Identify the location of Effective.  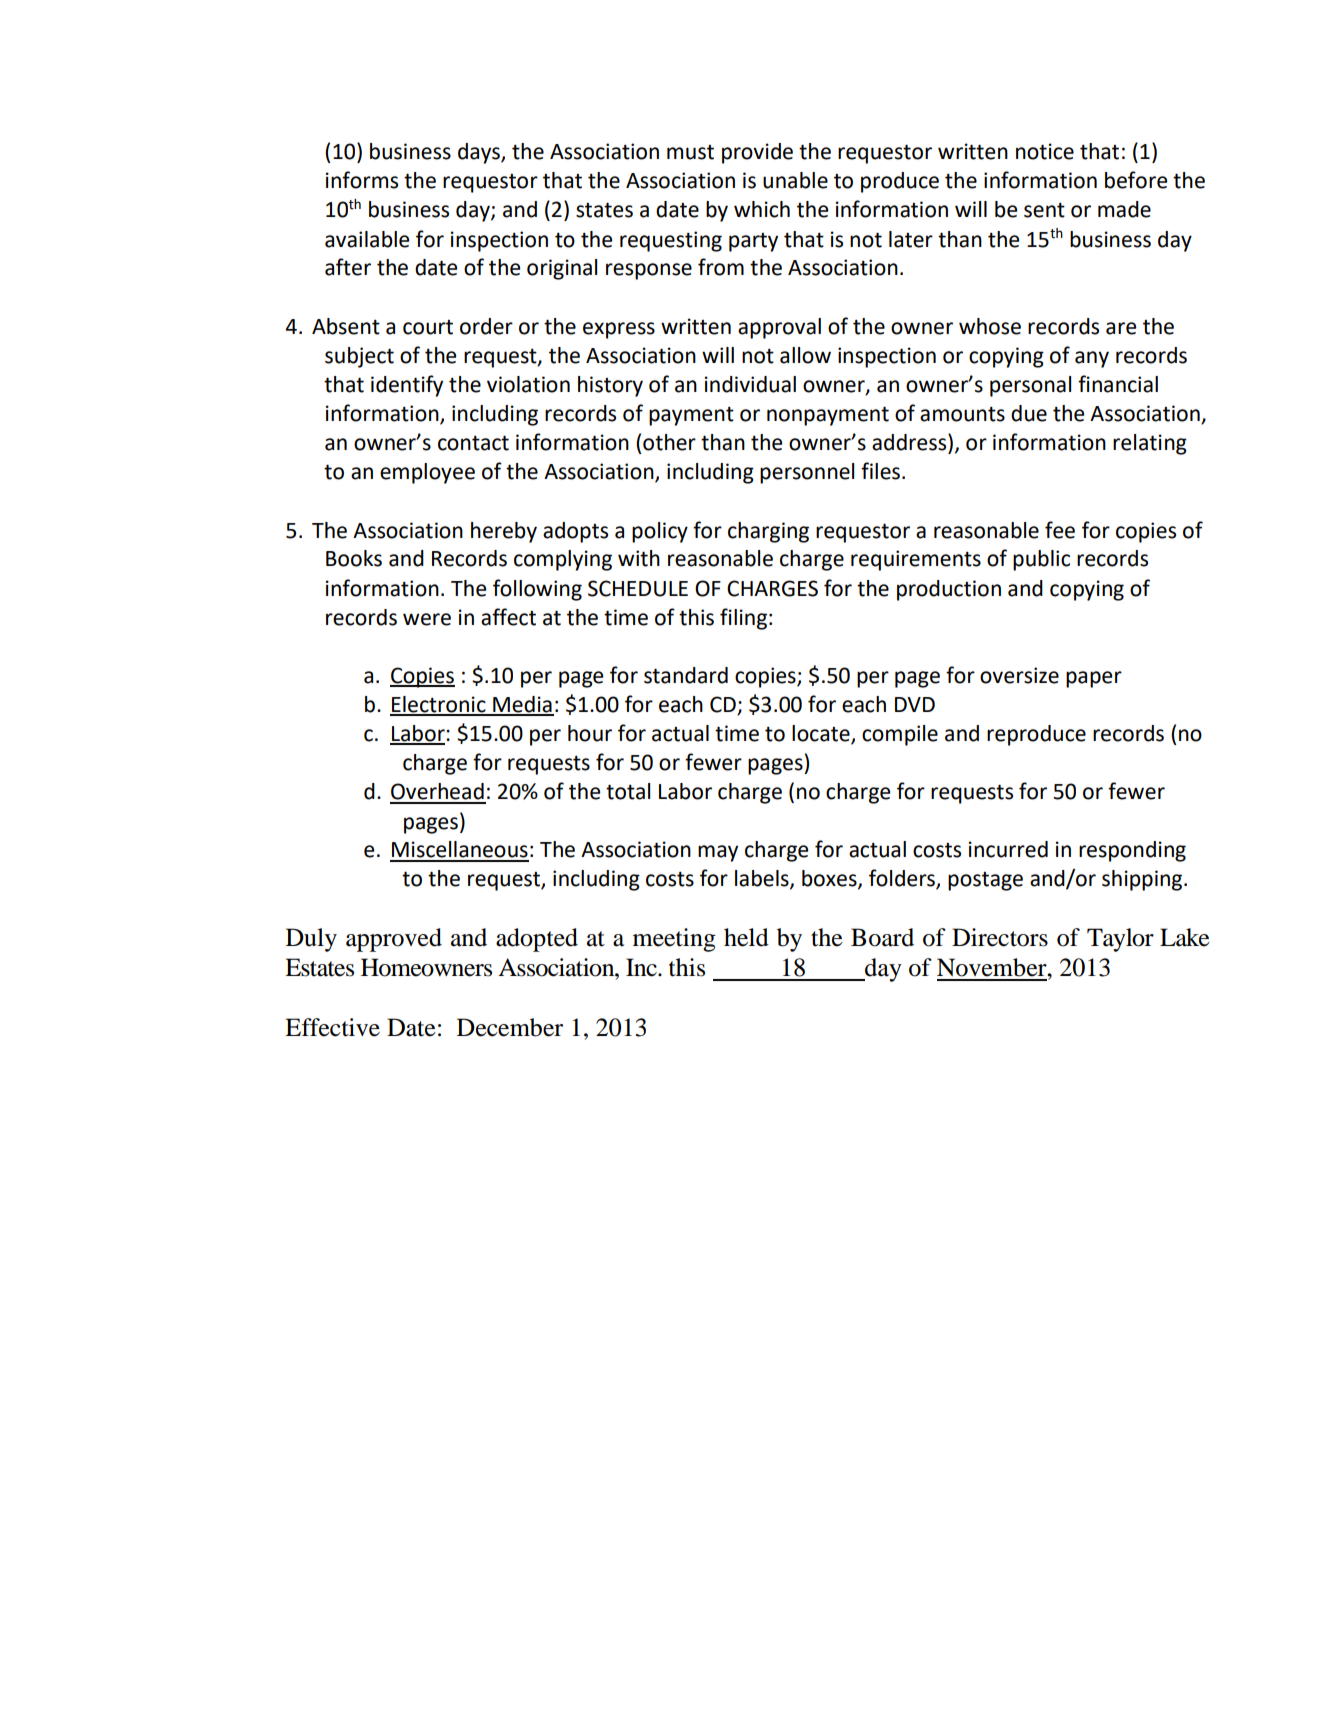
(332, 1027).
